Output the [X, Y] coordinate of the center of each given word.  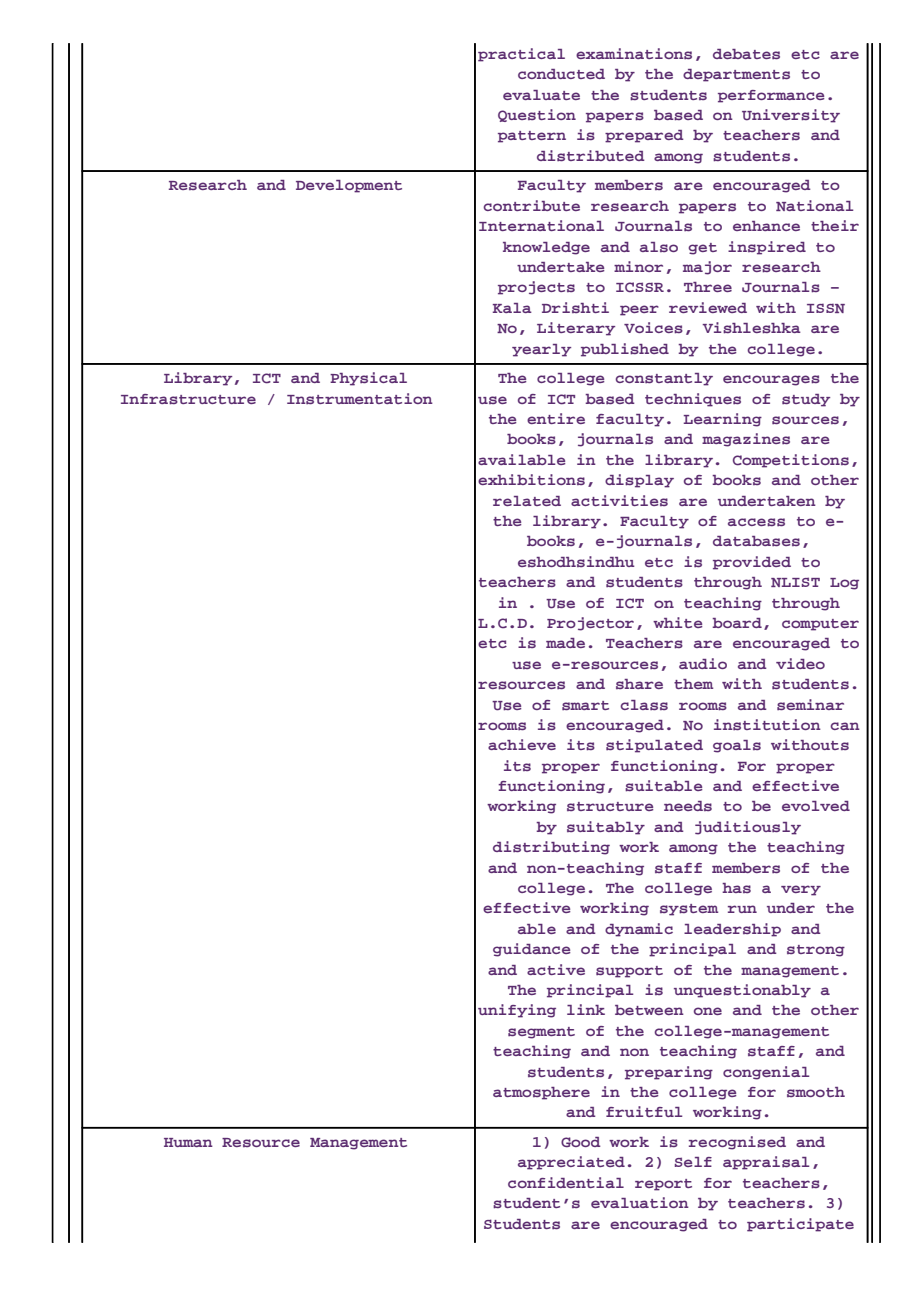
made [565, 643]
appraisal [766, 1163]
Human [188, 1142]
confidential [566, 1182]
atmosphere [541, 1093]
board [737, 623]
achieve [522, 744]
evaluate [541, 95]
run [742, 909]
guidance [532, 950]
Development [349, 186]
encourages [771, 380]
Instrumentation [360, 398]
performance [771, 96]
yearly [541, 350]
